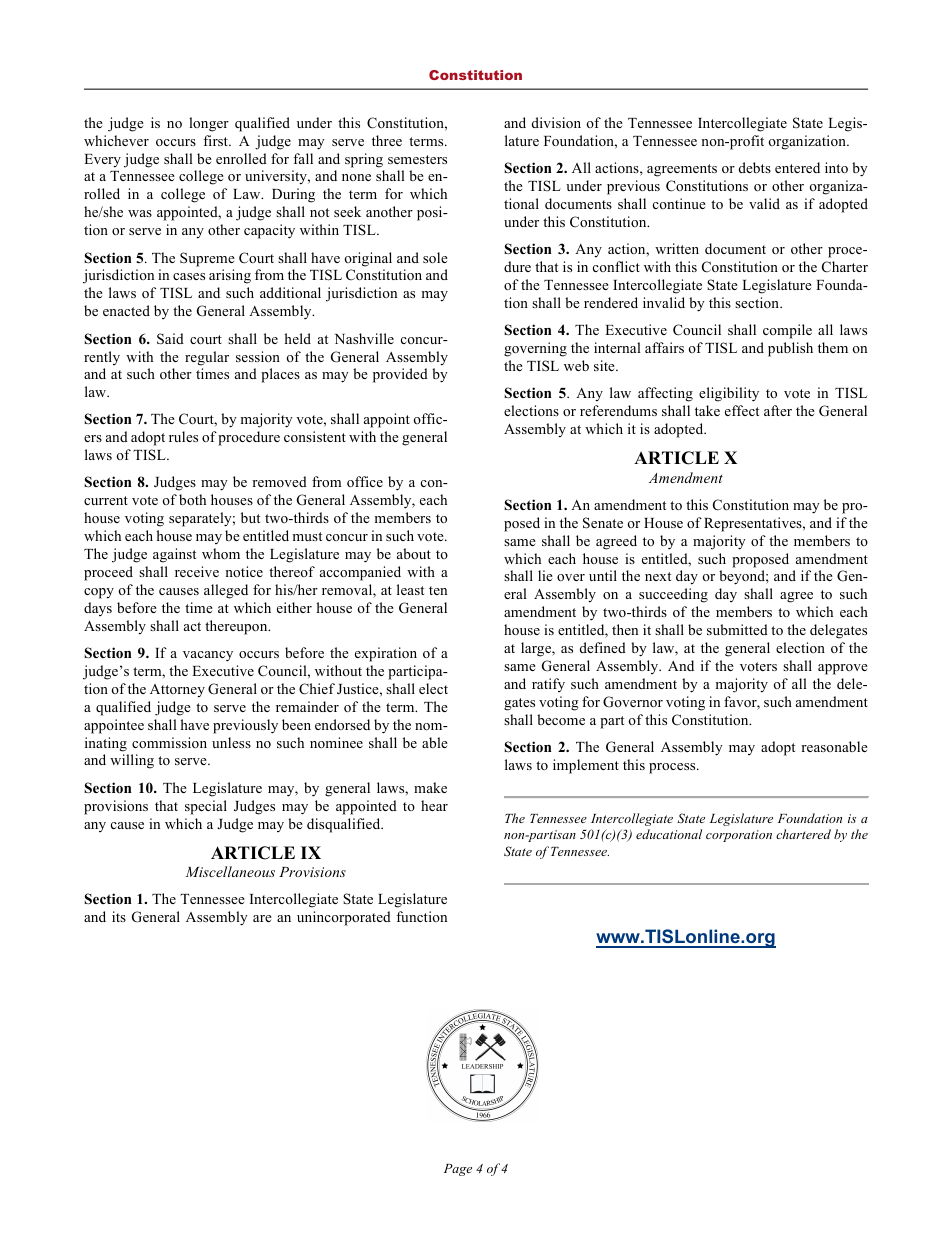 This screenshot has width=952, height=1233. I want to click on are, so click(262, 918).
